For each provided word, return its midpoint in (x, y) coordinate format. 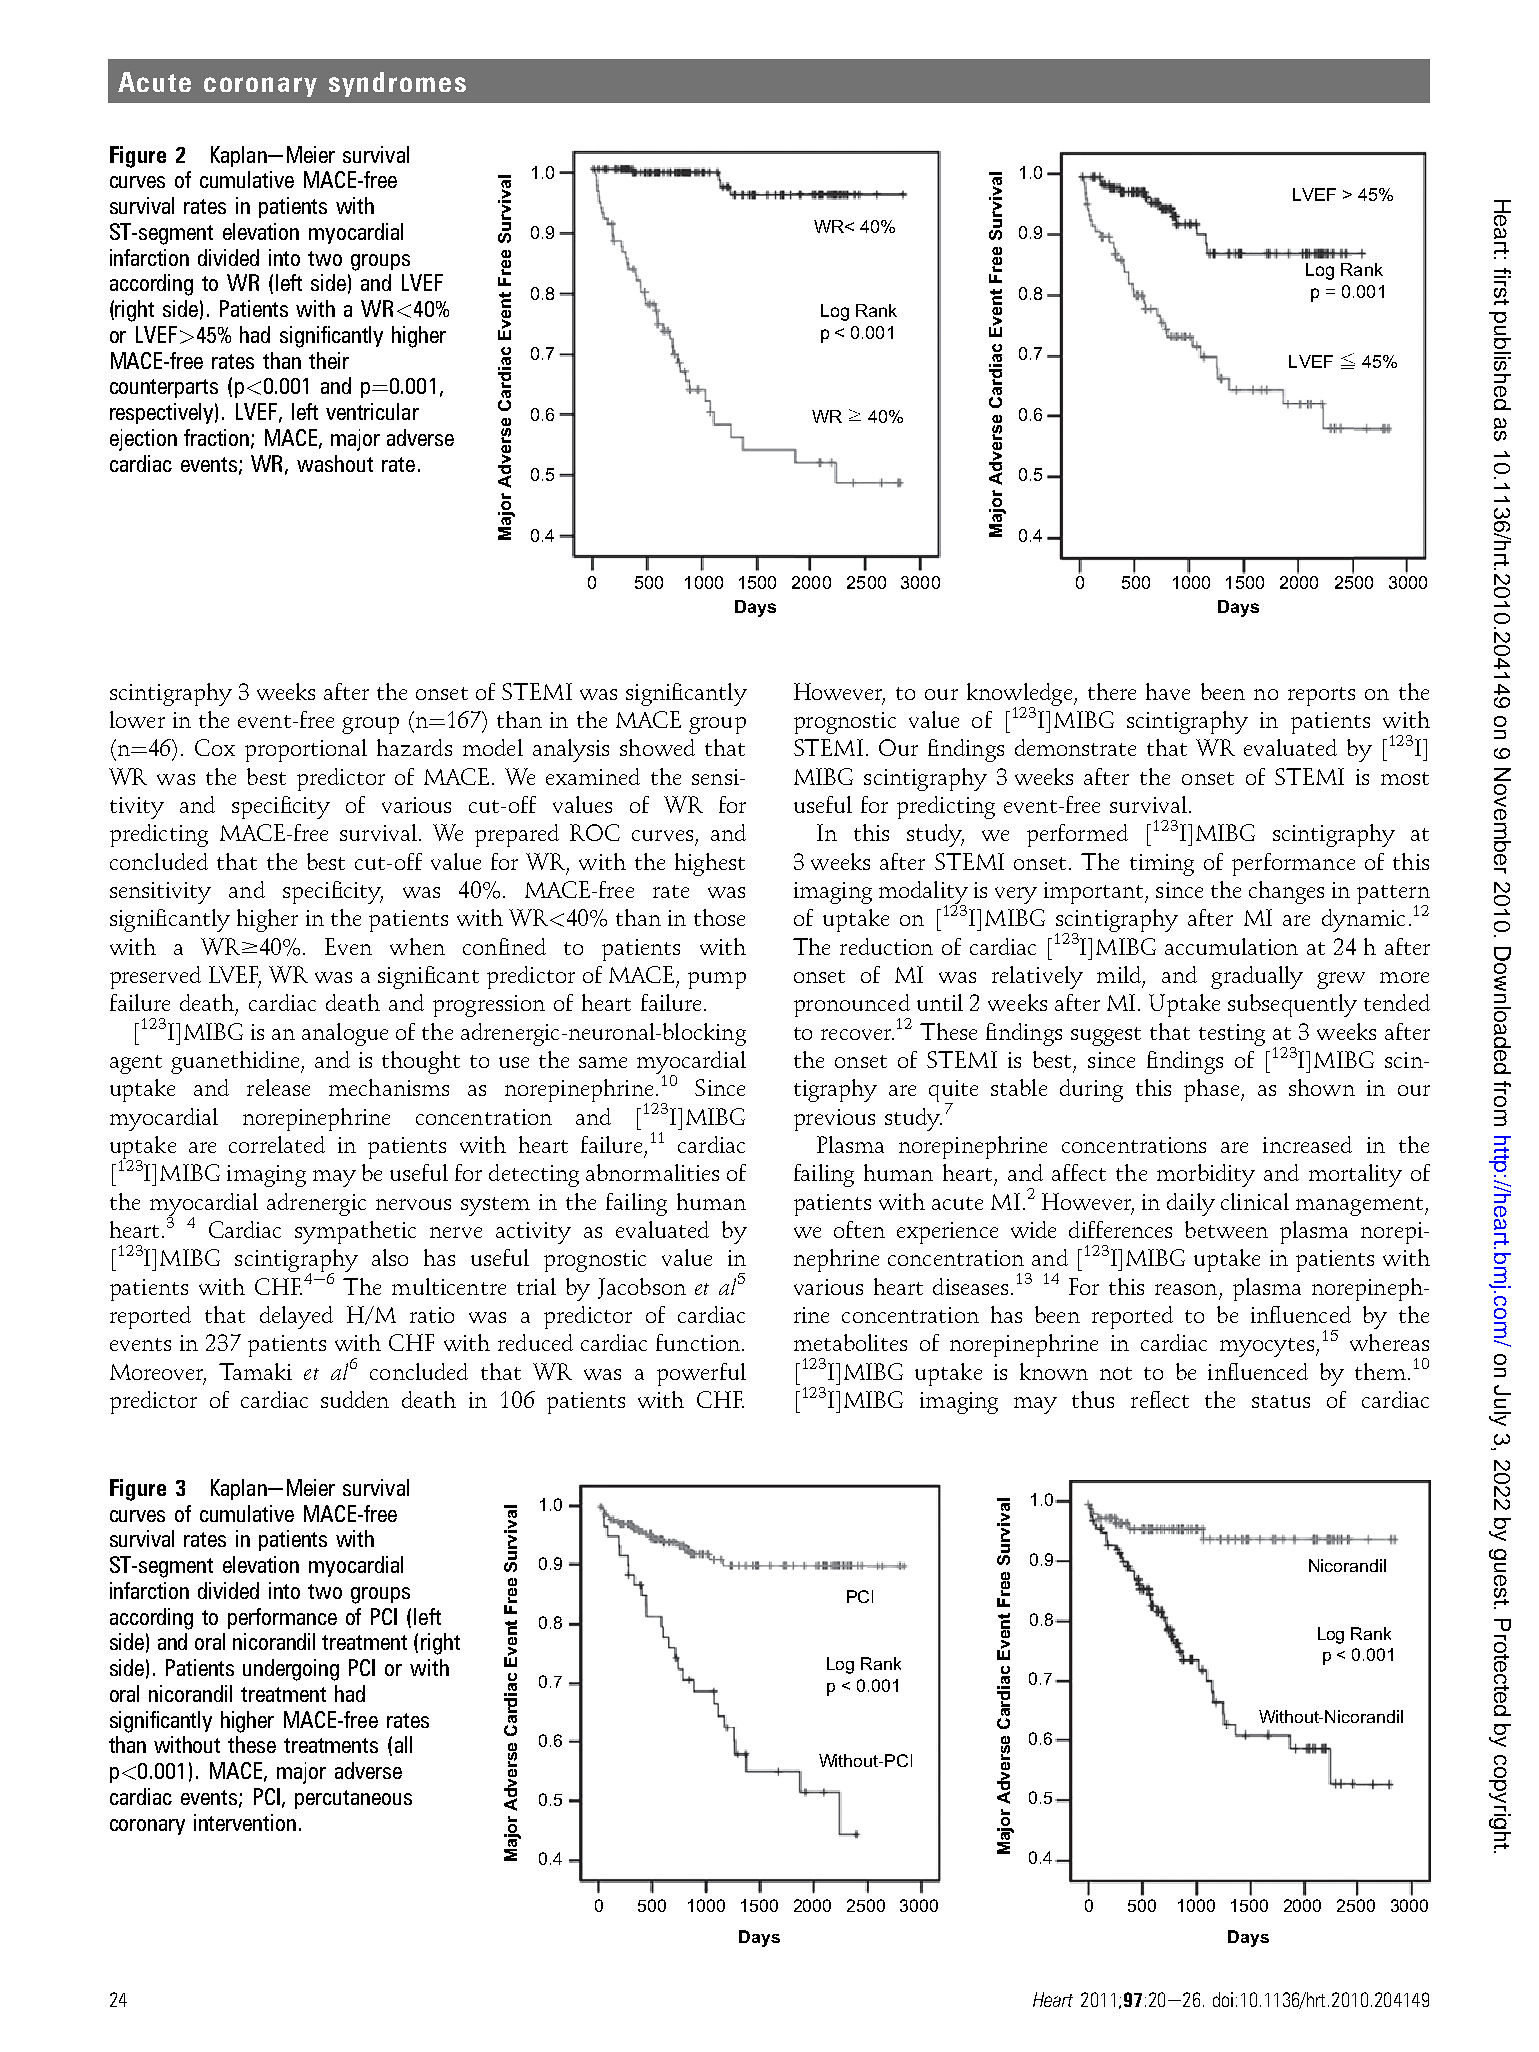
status (1281, 1401)
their (329, 360)
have (1168, 691)
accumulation (1231, 946)
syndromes (397, 84)
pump (717, 980)
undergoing (291, 1670)
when (417, 946)
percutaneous (353, 1799)
